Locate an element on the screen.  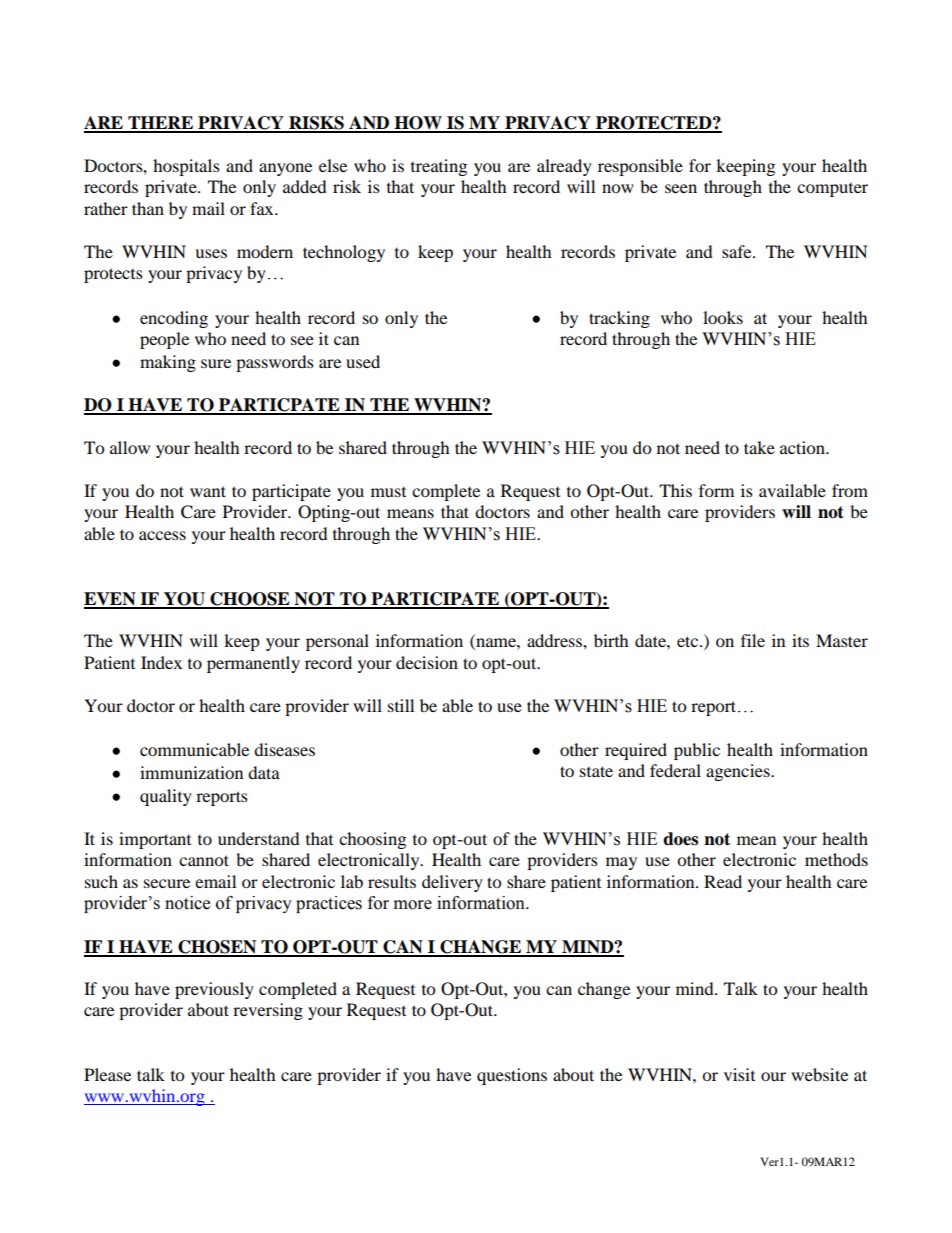
treating is located at coordinates (439, 167).
